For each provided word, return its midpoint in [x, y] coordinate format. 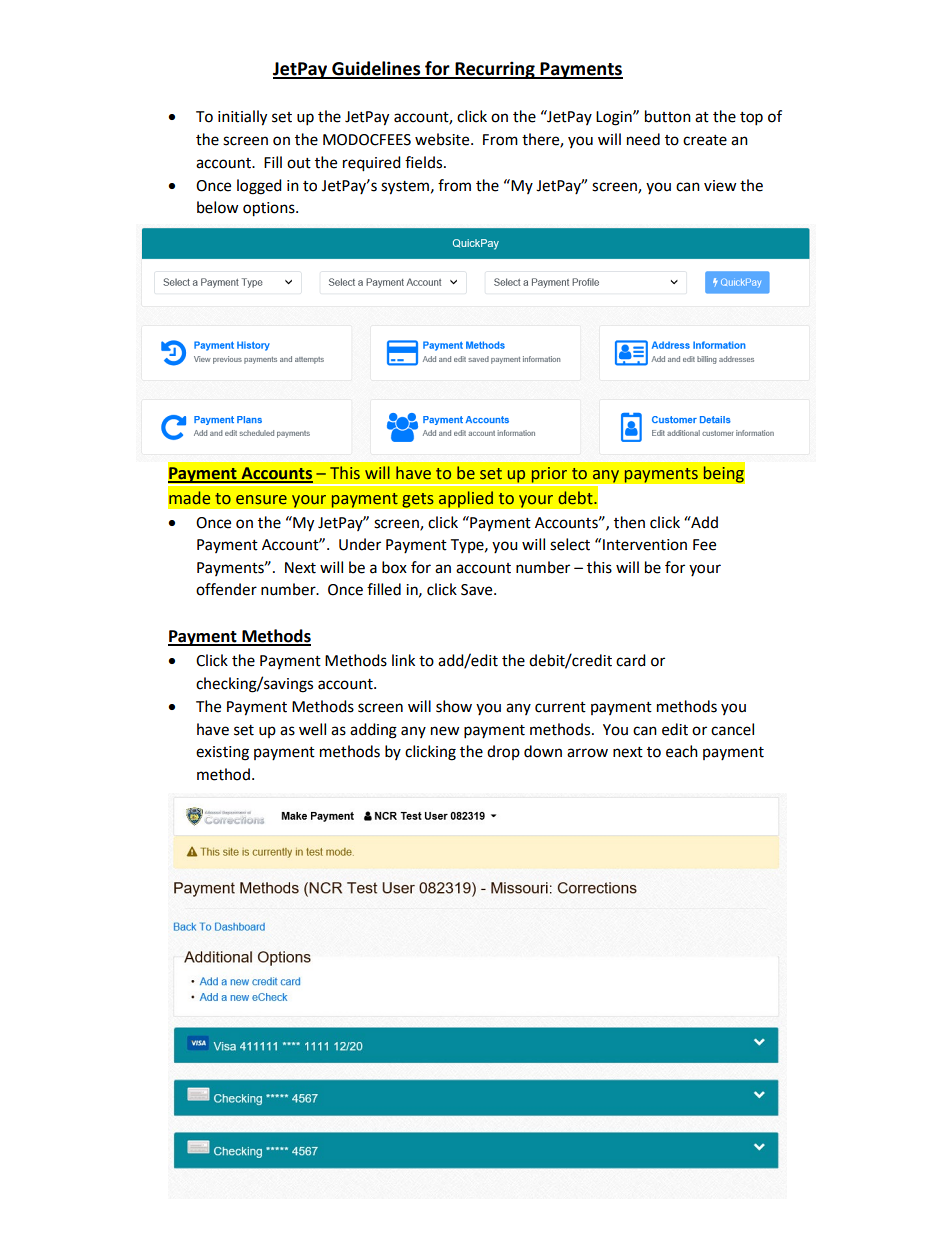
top [751, 119]
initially [242, 118]
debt [576, 498]
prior [549, 476]
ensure [261, 500]
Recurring [495, 70]
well [312, 729]
